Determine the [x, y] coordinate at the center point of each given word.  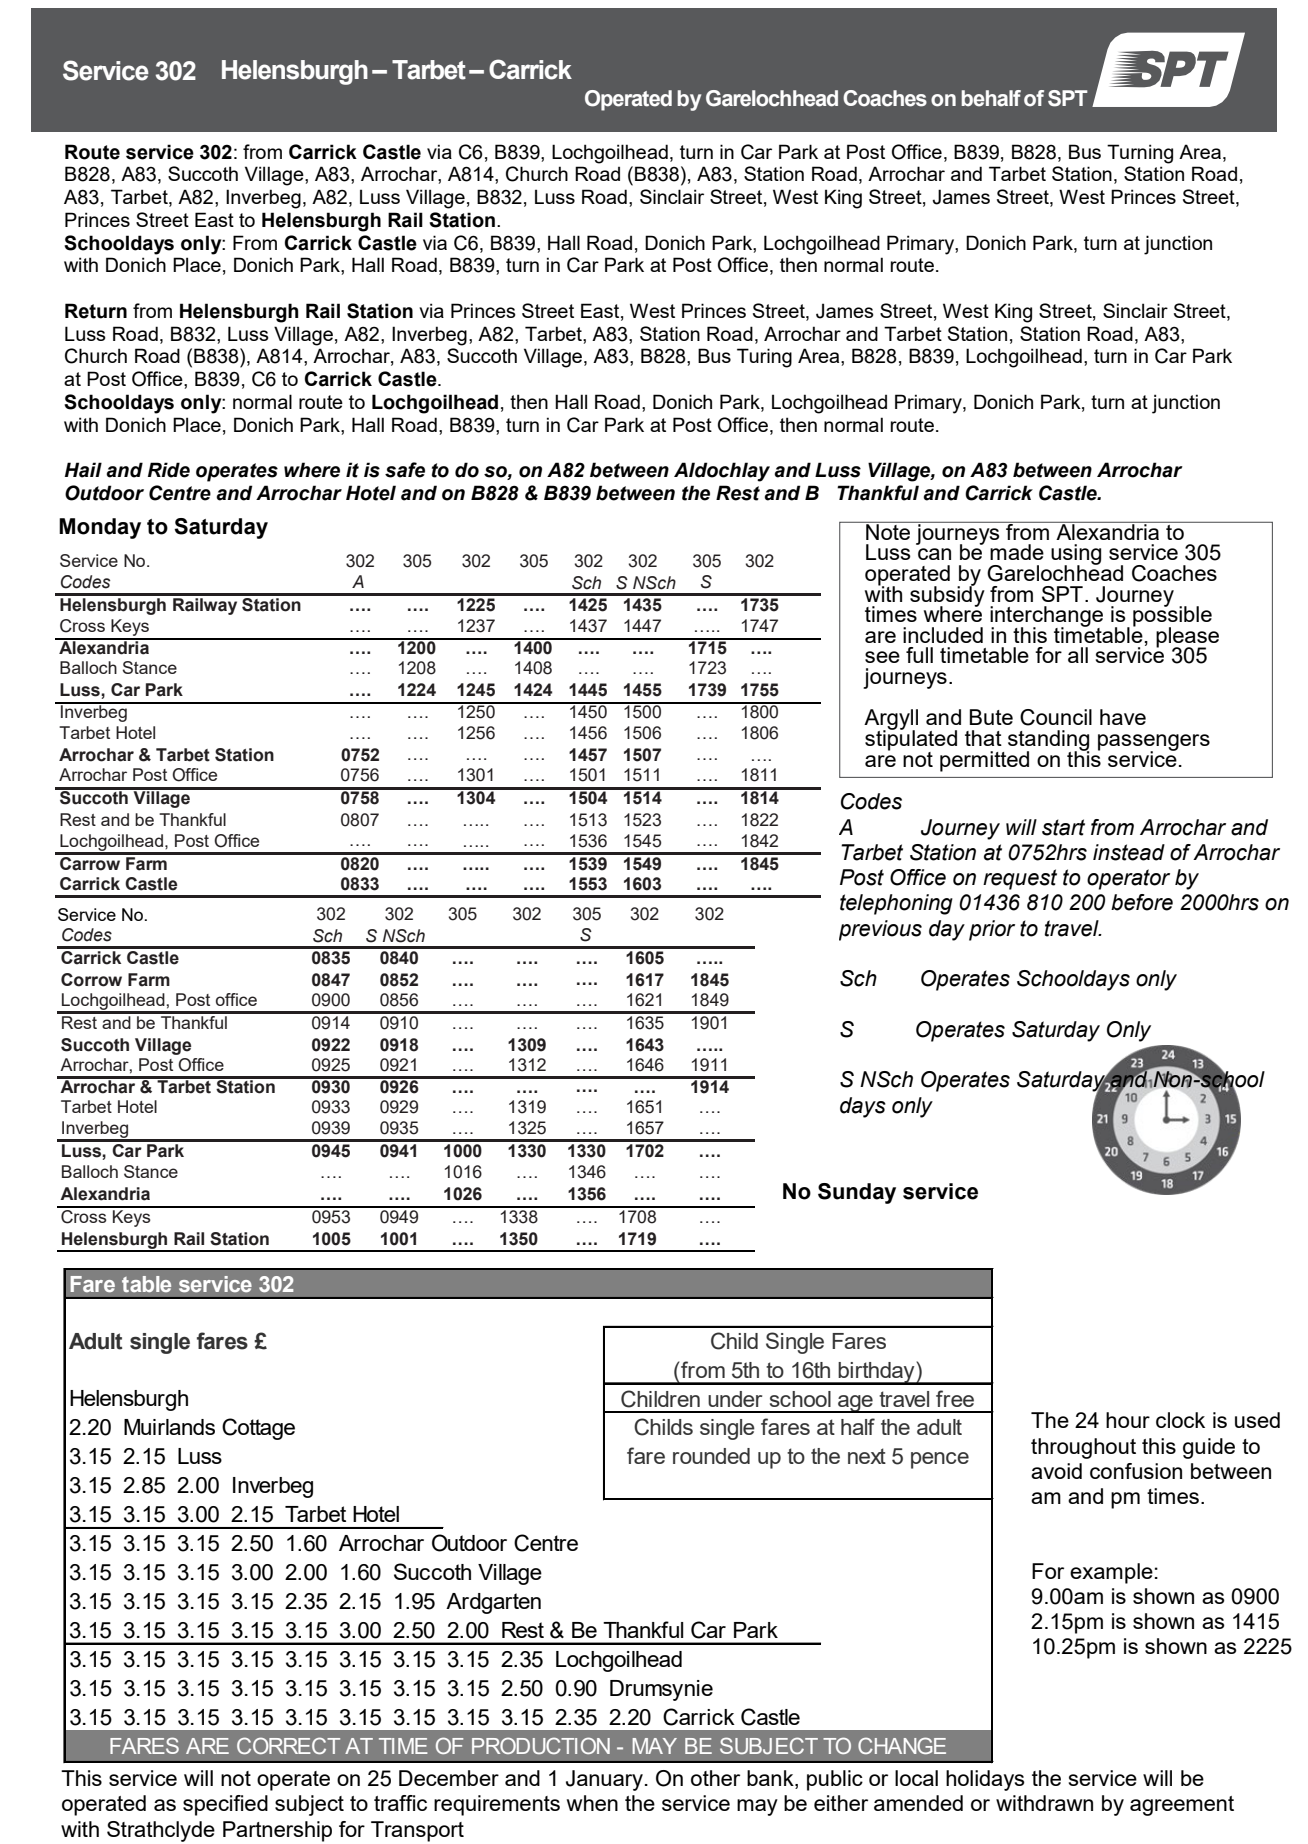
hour [1128, 1420]
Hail [83, 470]
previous [880, 930]
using [1076, 555]
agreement [1182, 1806]
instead [1129, 852]
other [715, 1778]
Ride [169, 470]
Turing [764, 358]
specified [225, 1805]
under [735, 1399]
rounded [711, 1456]
